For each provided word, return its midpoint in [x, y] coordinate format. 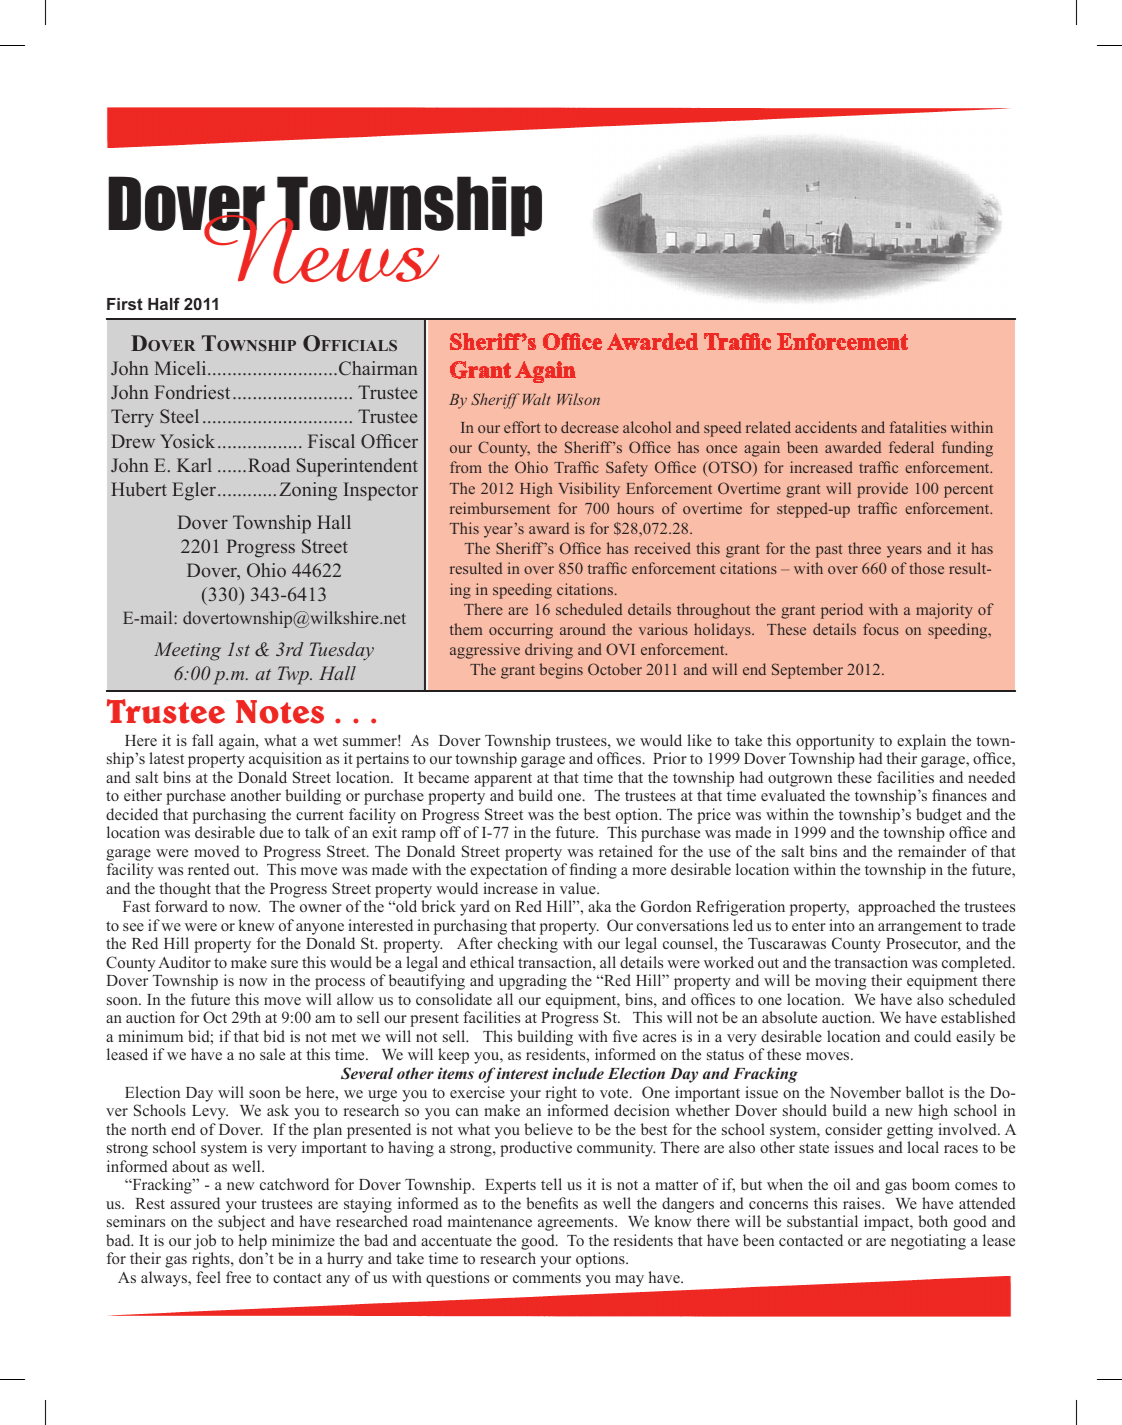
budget [939, 816]
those [926, 568]
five [625, 1036]
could [932, 1036]
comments [547, 1278]
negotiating [928, 1242]
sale [272, 1054]
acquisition [285, 760]
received [662, 548]
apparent [503, 780]
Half [164, 303]
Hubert [139, 489]
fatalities [917, 427]
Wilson [578, 399]
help [252, 1242]
